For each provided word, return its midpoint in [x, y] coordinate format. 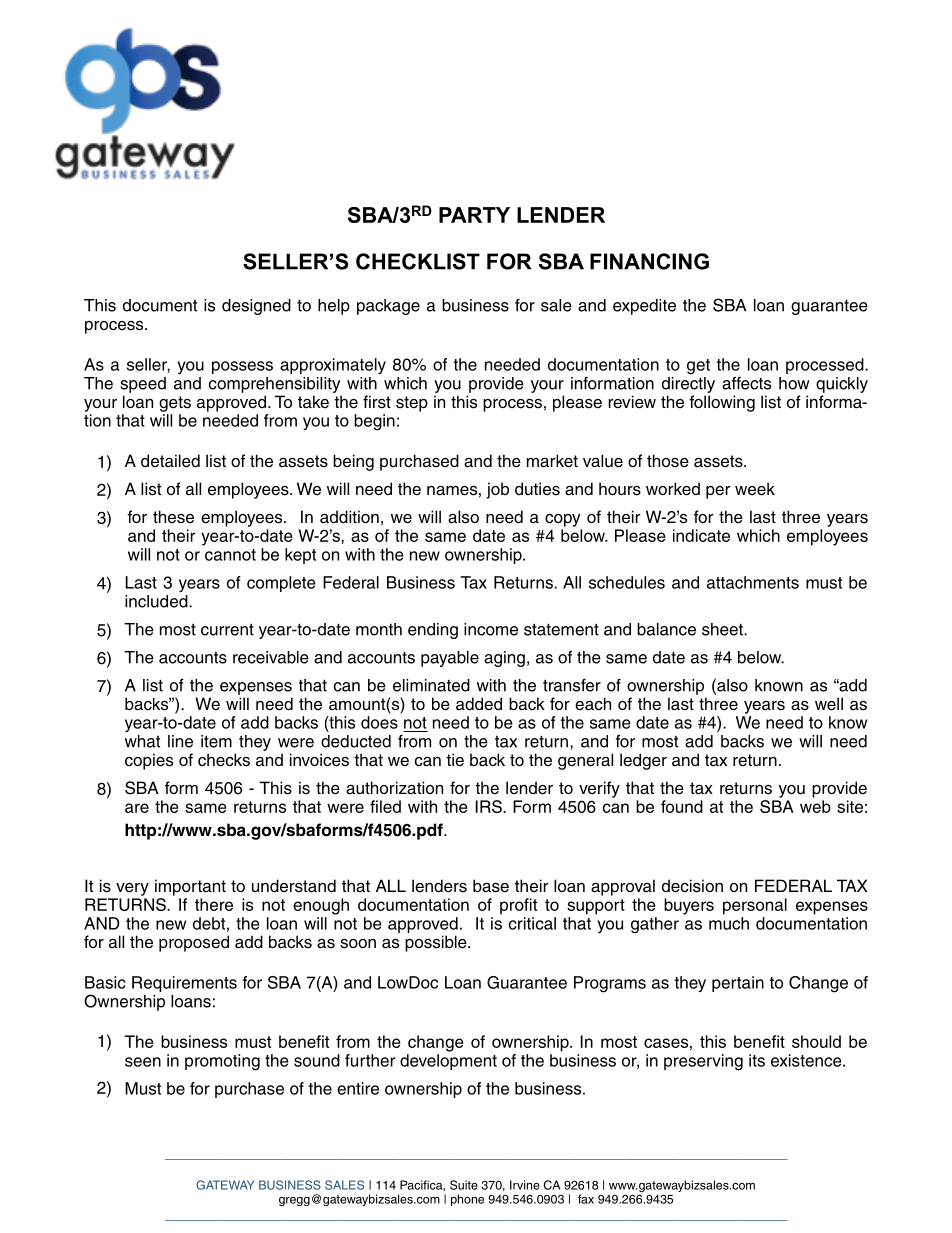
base [491, 886]
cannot [230, 555]
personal [755, 906]
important [190, 887]
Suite [464, 1185]
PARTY [474, 215]
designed [256, 307]
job [497, 490]
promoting [222, 1062]
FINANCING [649, 261]
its [757, 1060]
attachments [753, 582]
